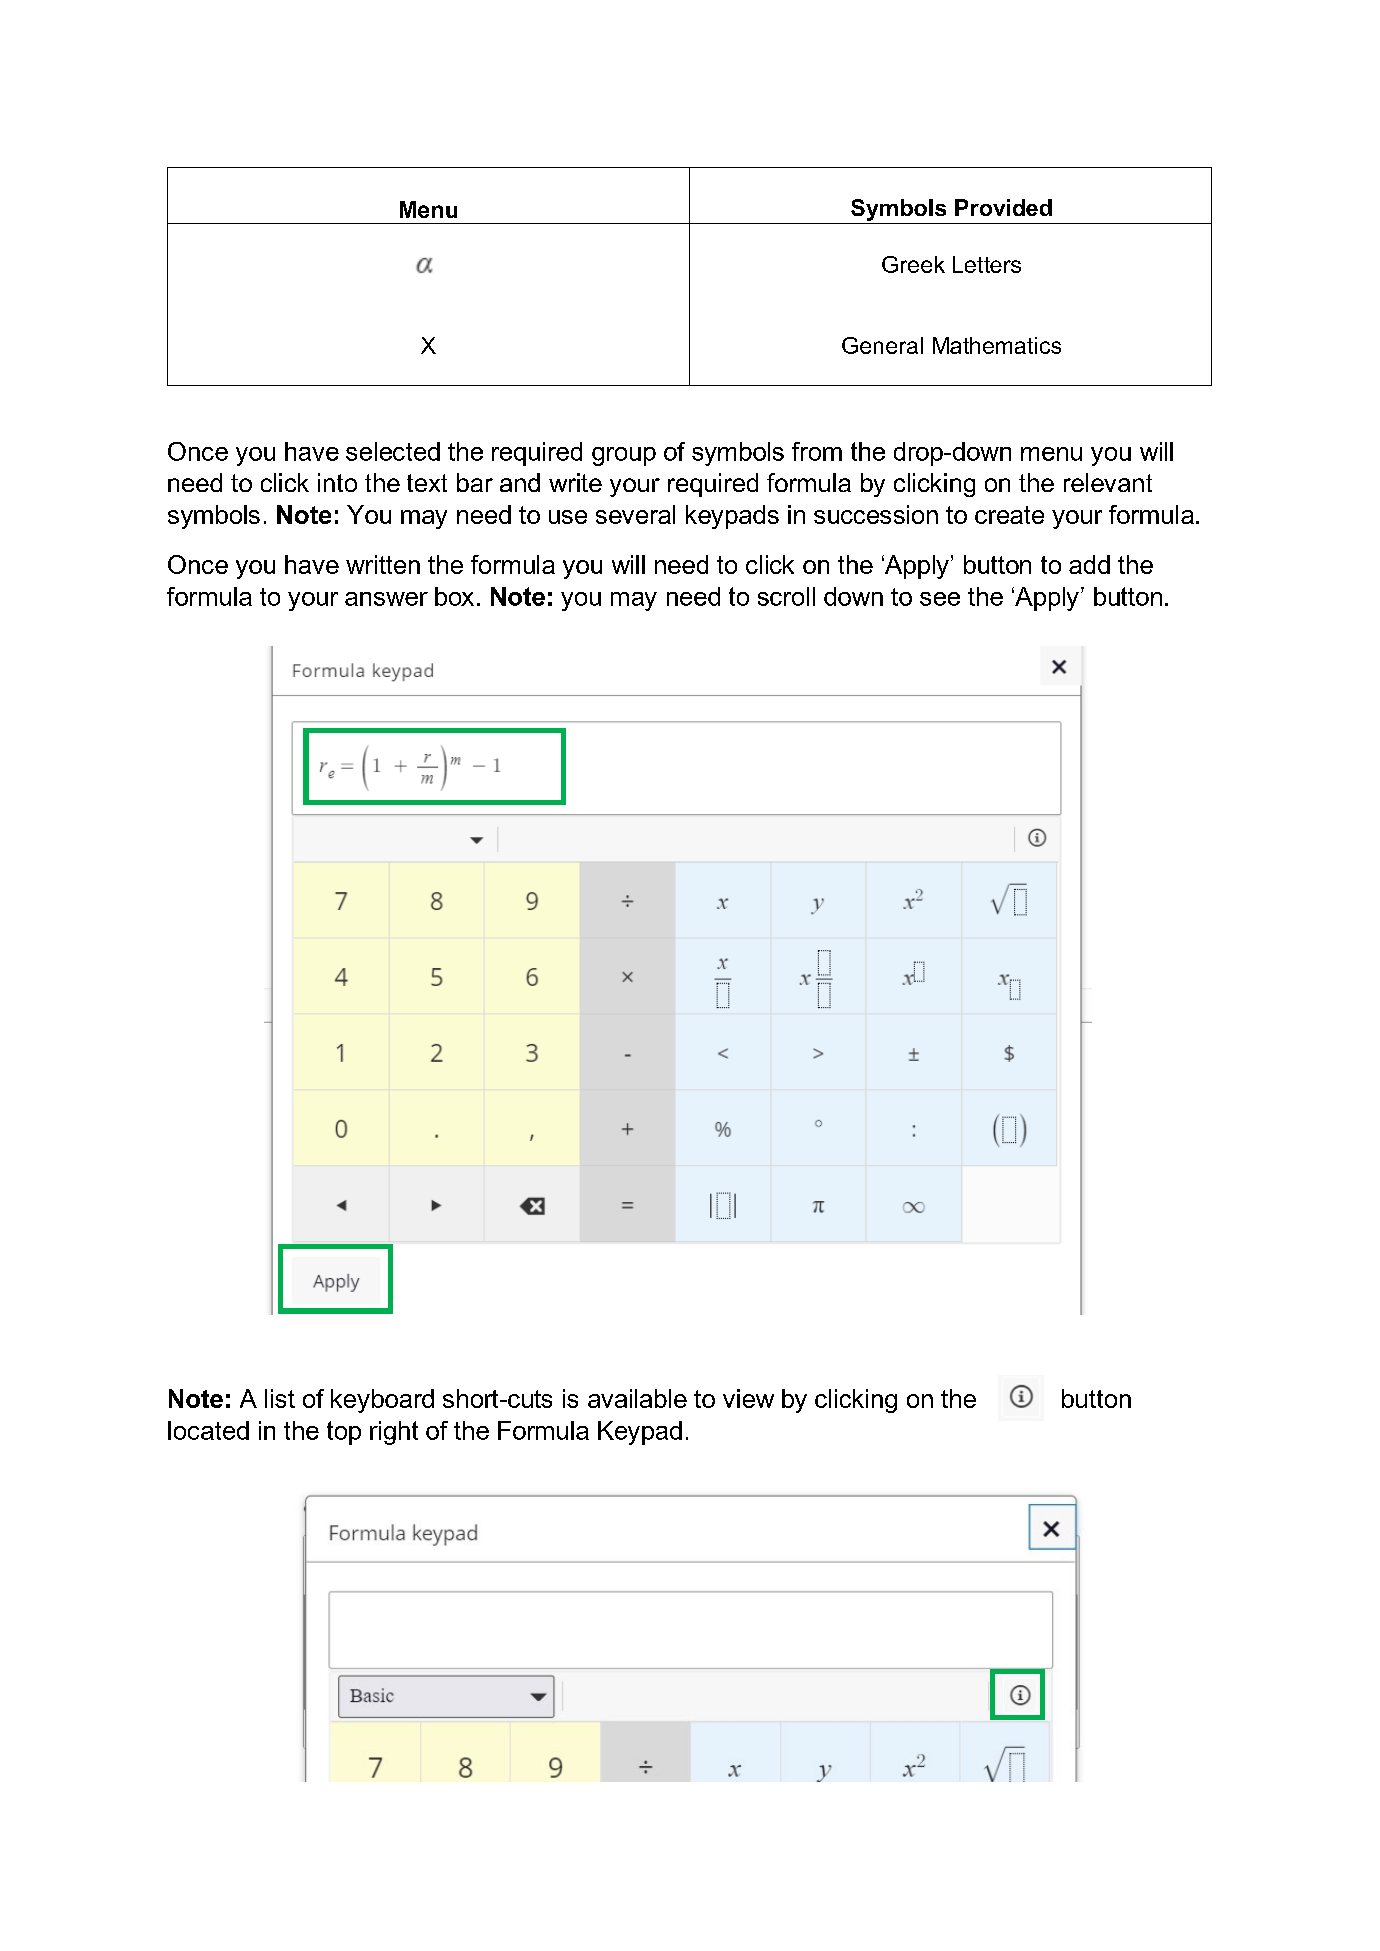 The image size is (1380, 1951). I want to click on list, so click(280, 1398).
